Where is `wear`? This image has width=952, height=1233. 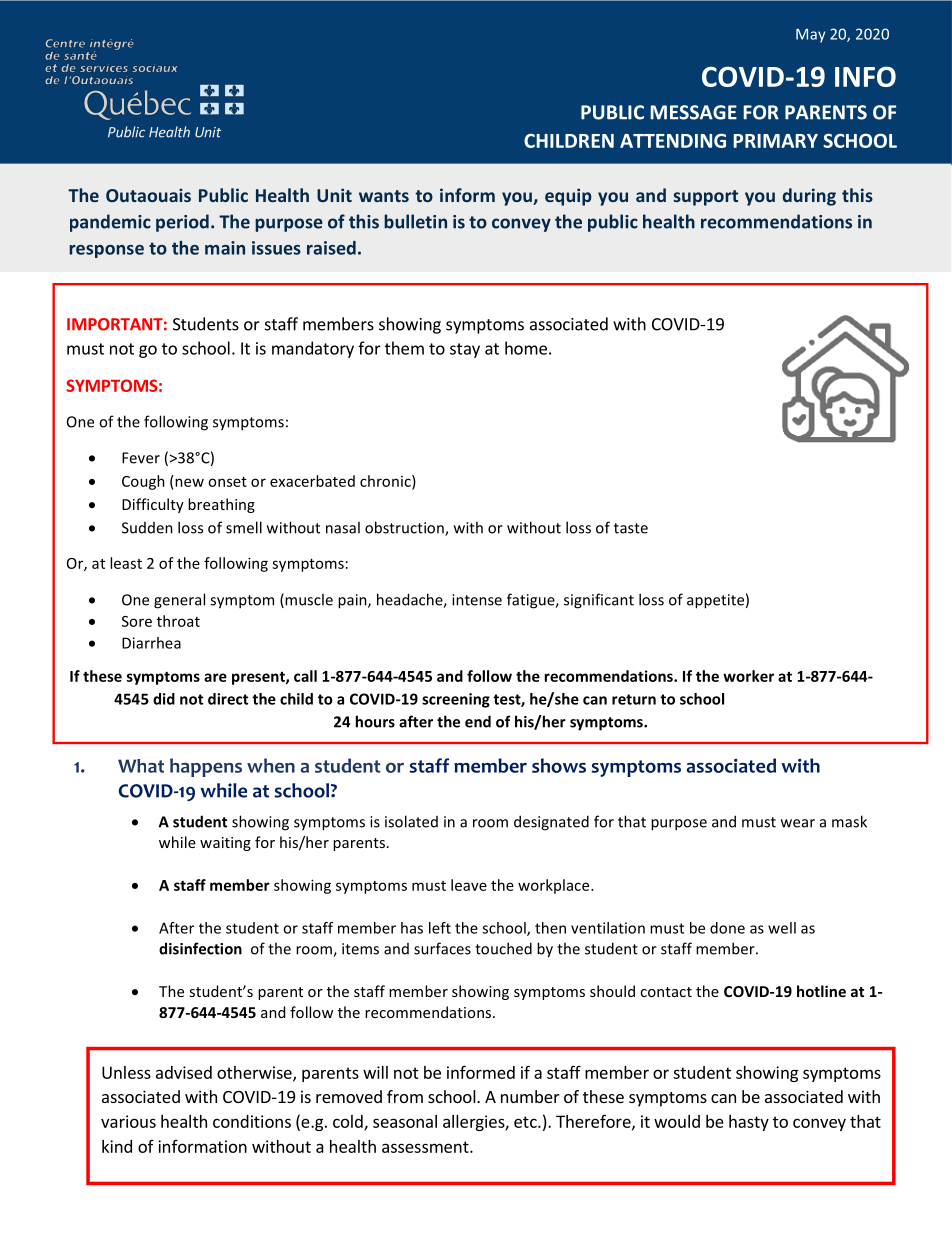 wear is located at coordinates (798, 823).
